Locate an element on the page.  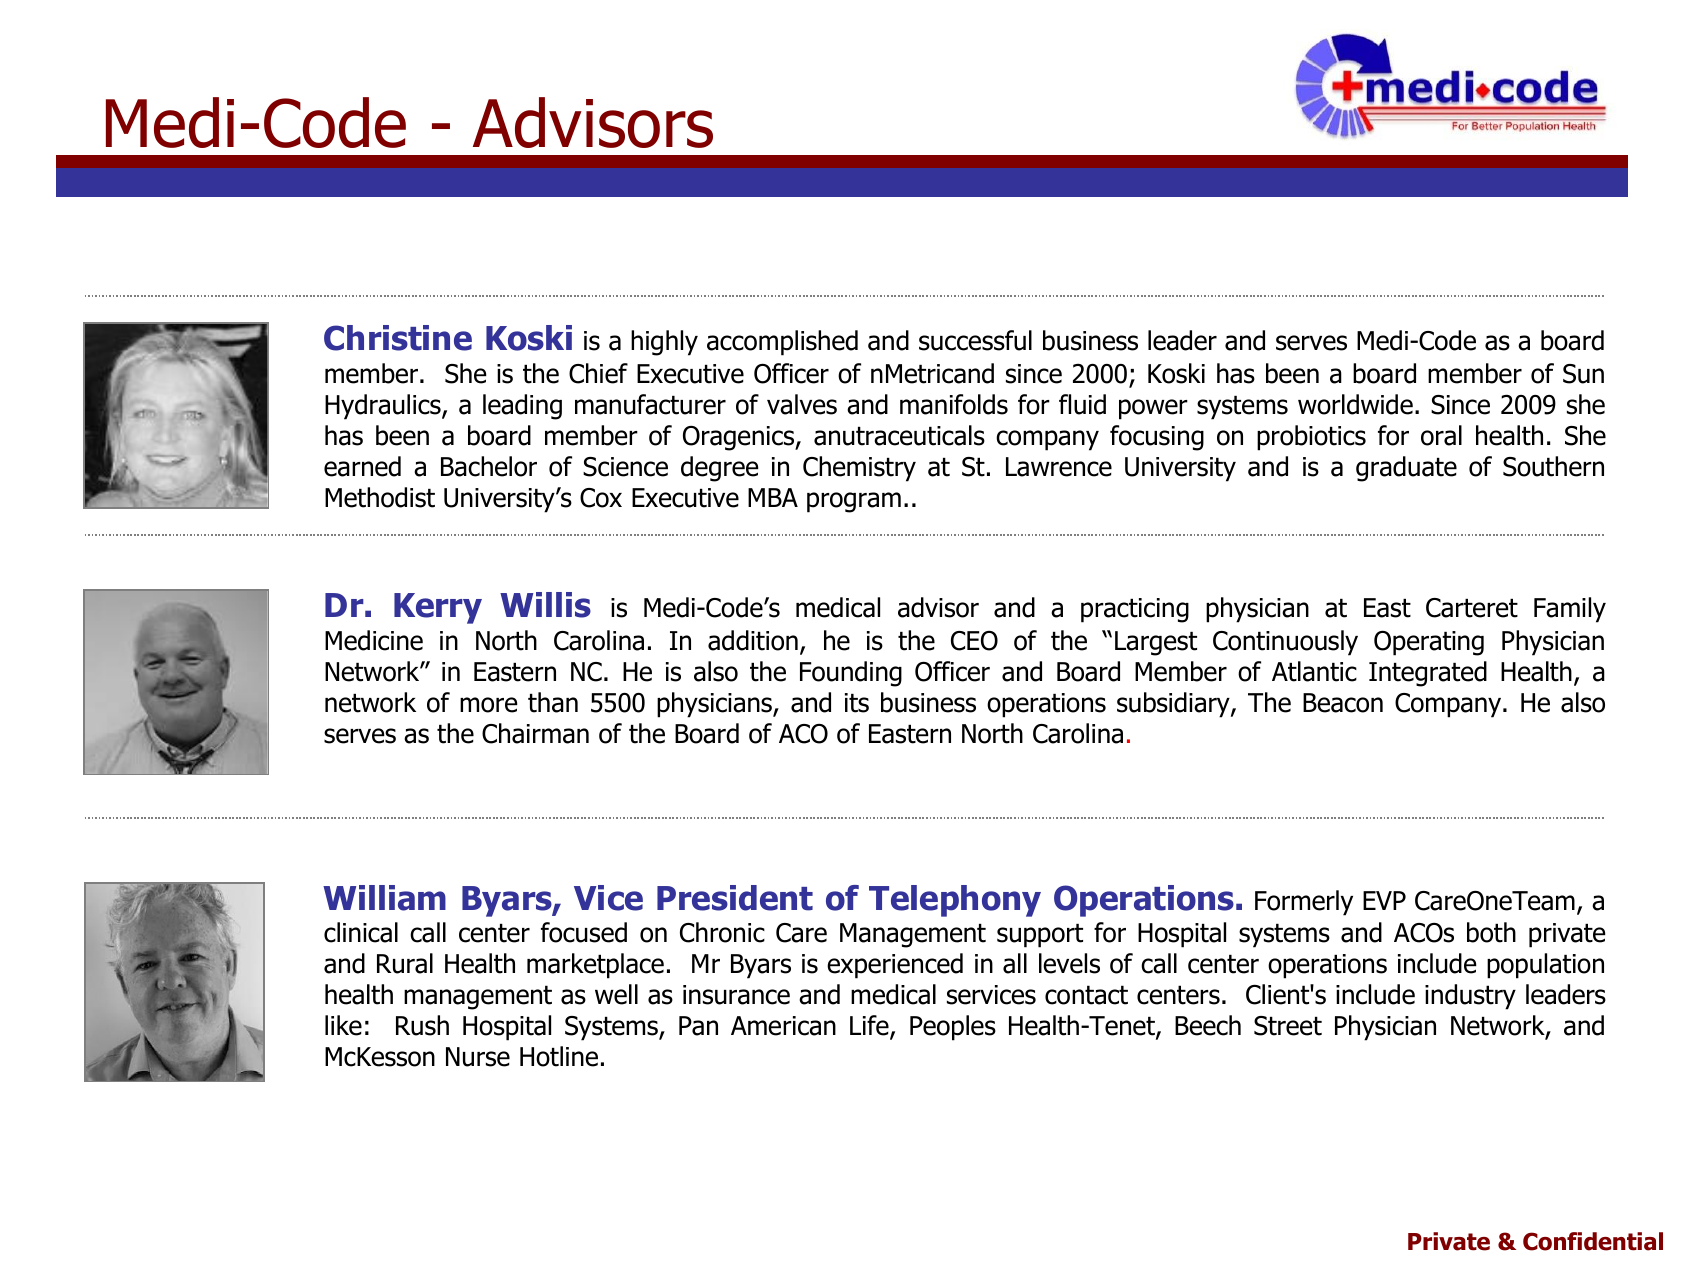
its is located at coordinates (857, 703).
